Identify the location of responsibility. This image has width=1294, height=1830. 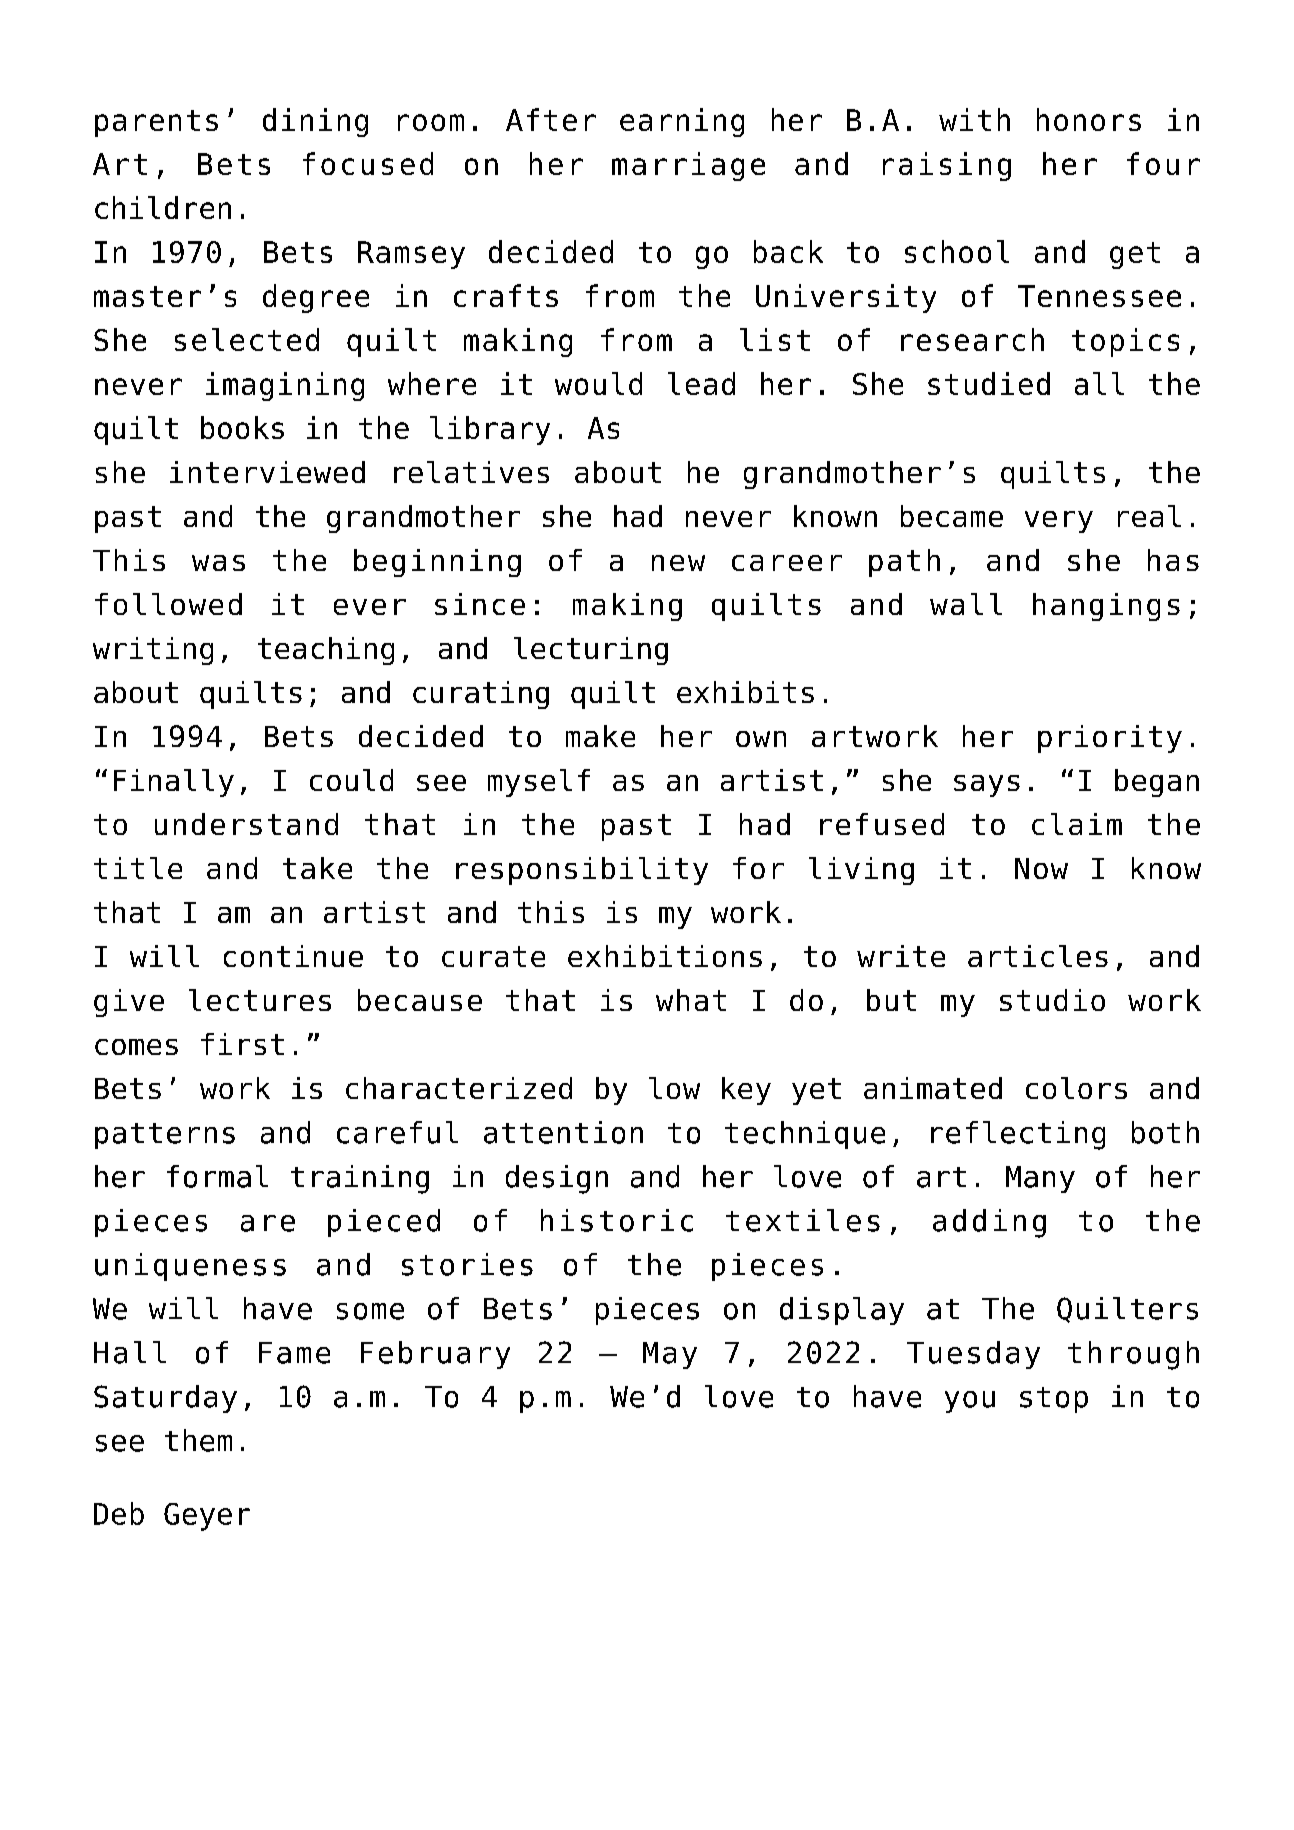
(582, 871).
